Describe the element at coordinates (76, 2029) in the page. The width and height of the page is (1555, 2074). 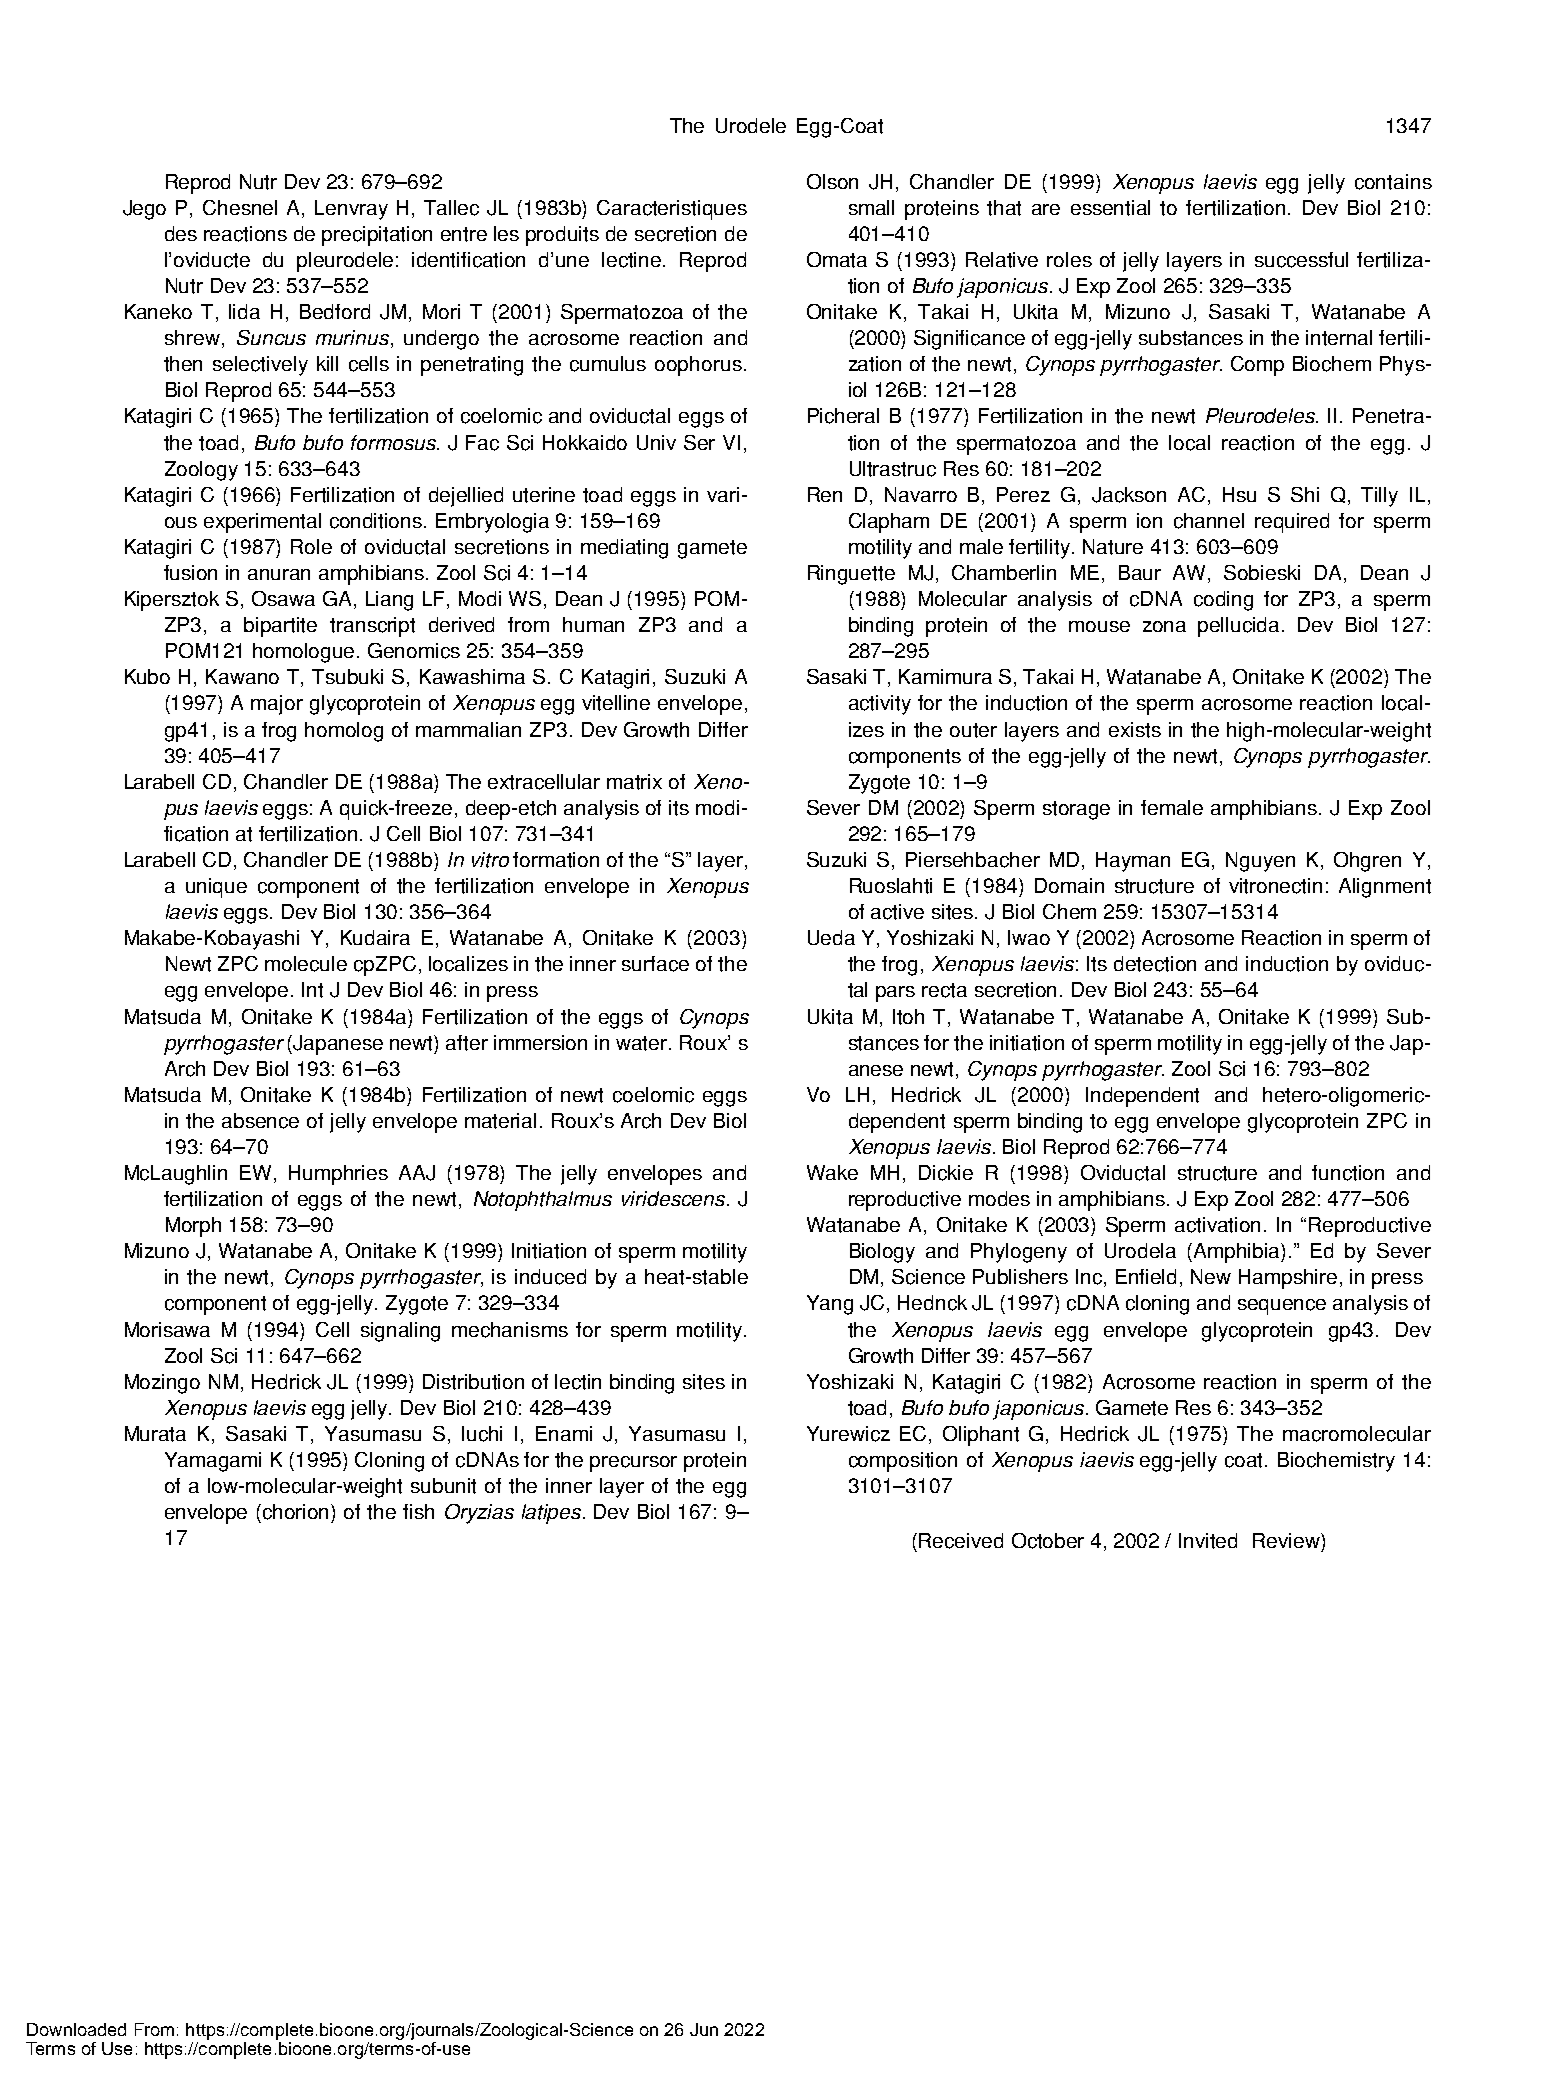
I see `Downloaded` at that location.
